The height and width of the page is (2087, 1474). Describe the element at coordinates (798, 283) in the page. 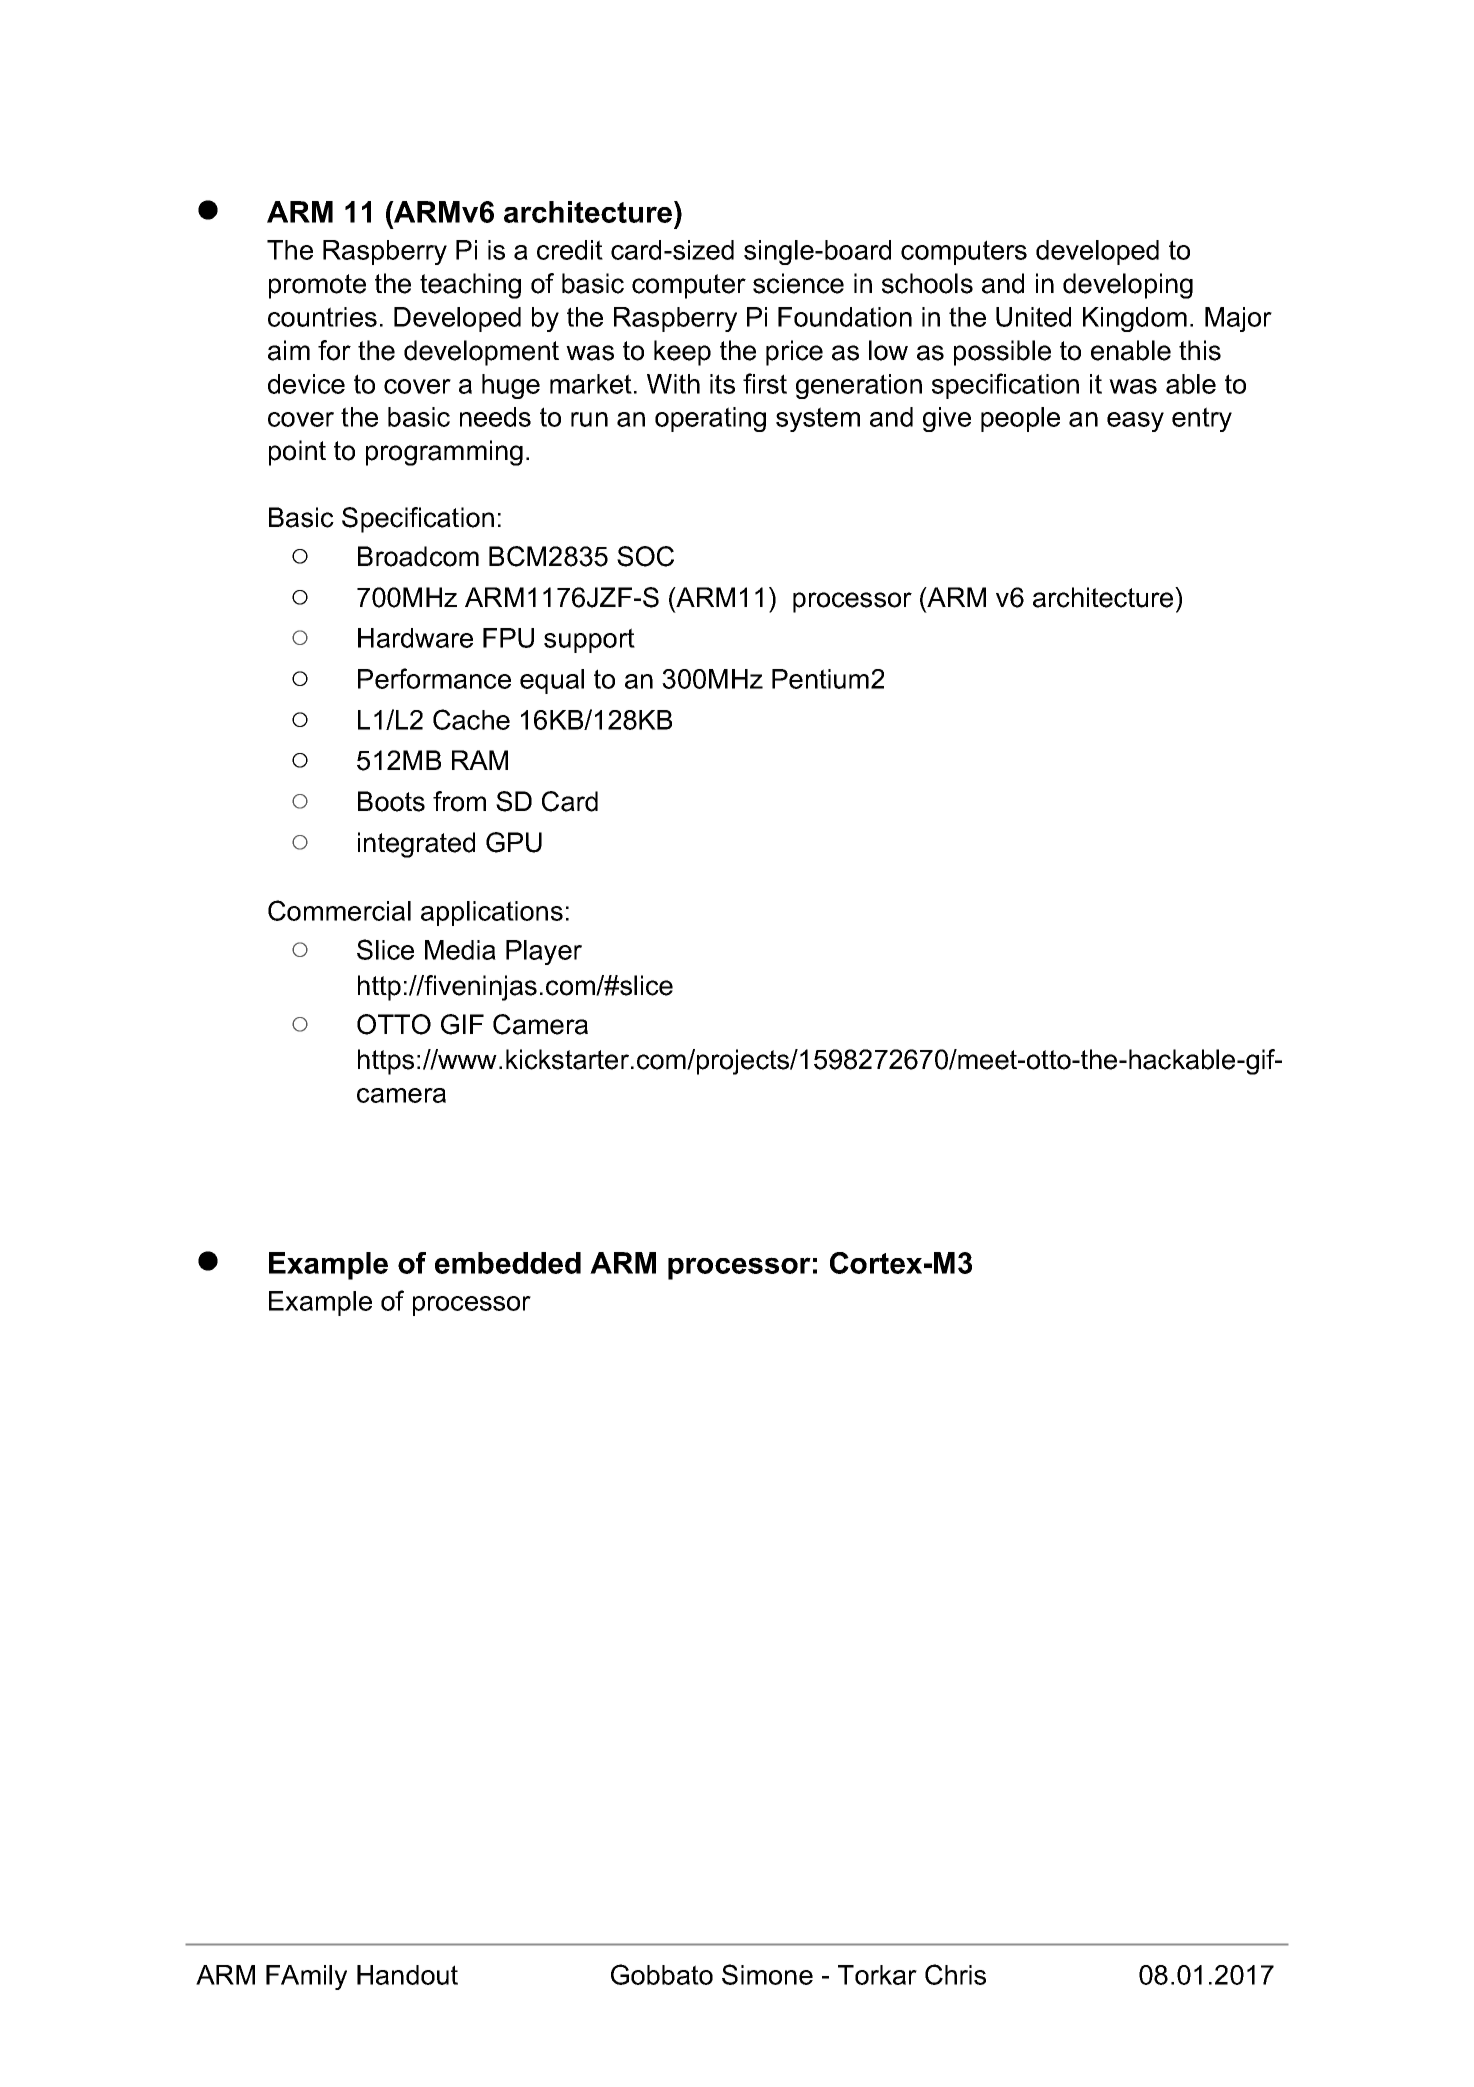

I see `science` at that location.
